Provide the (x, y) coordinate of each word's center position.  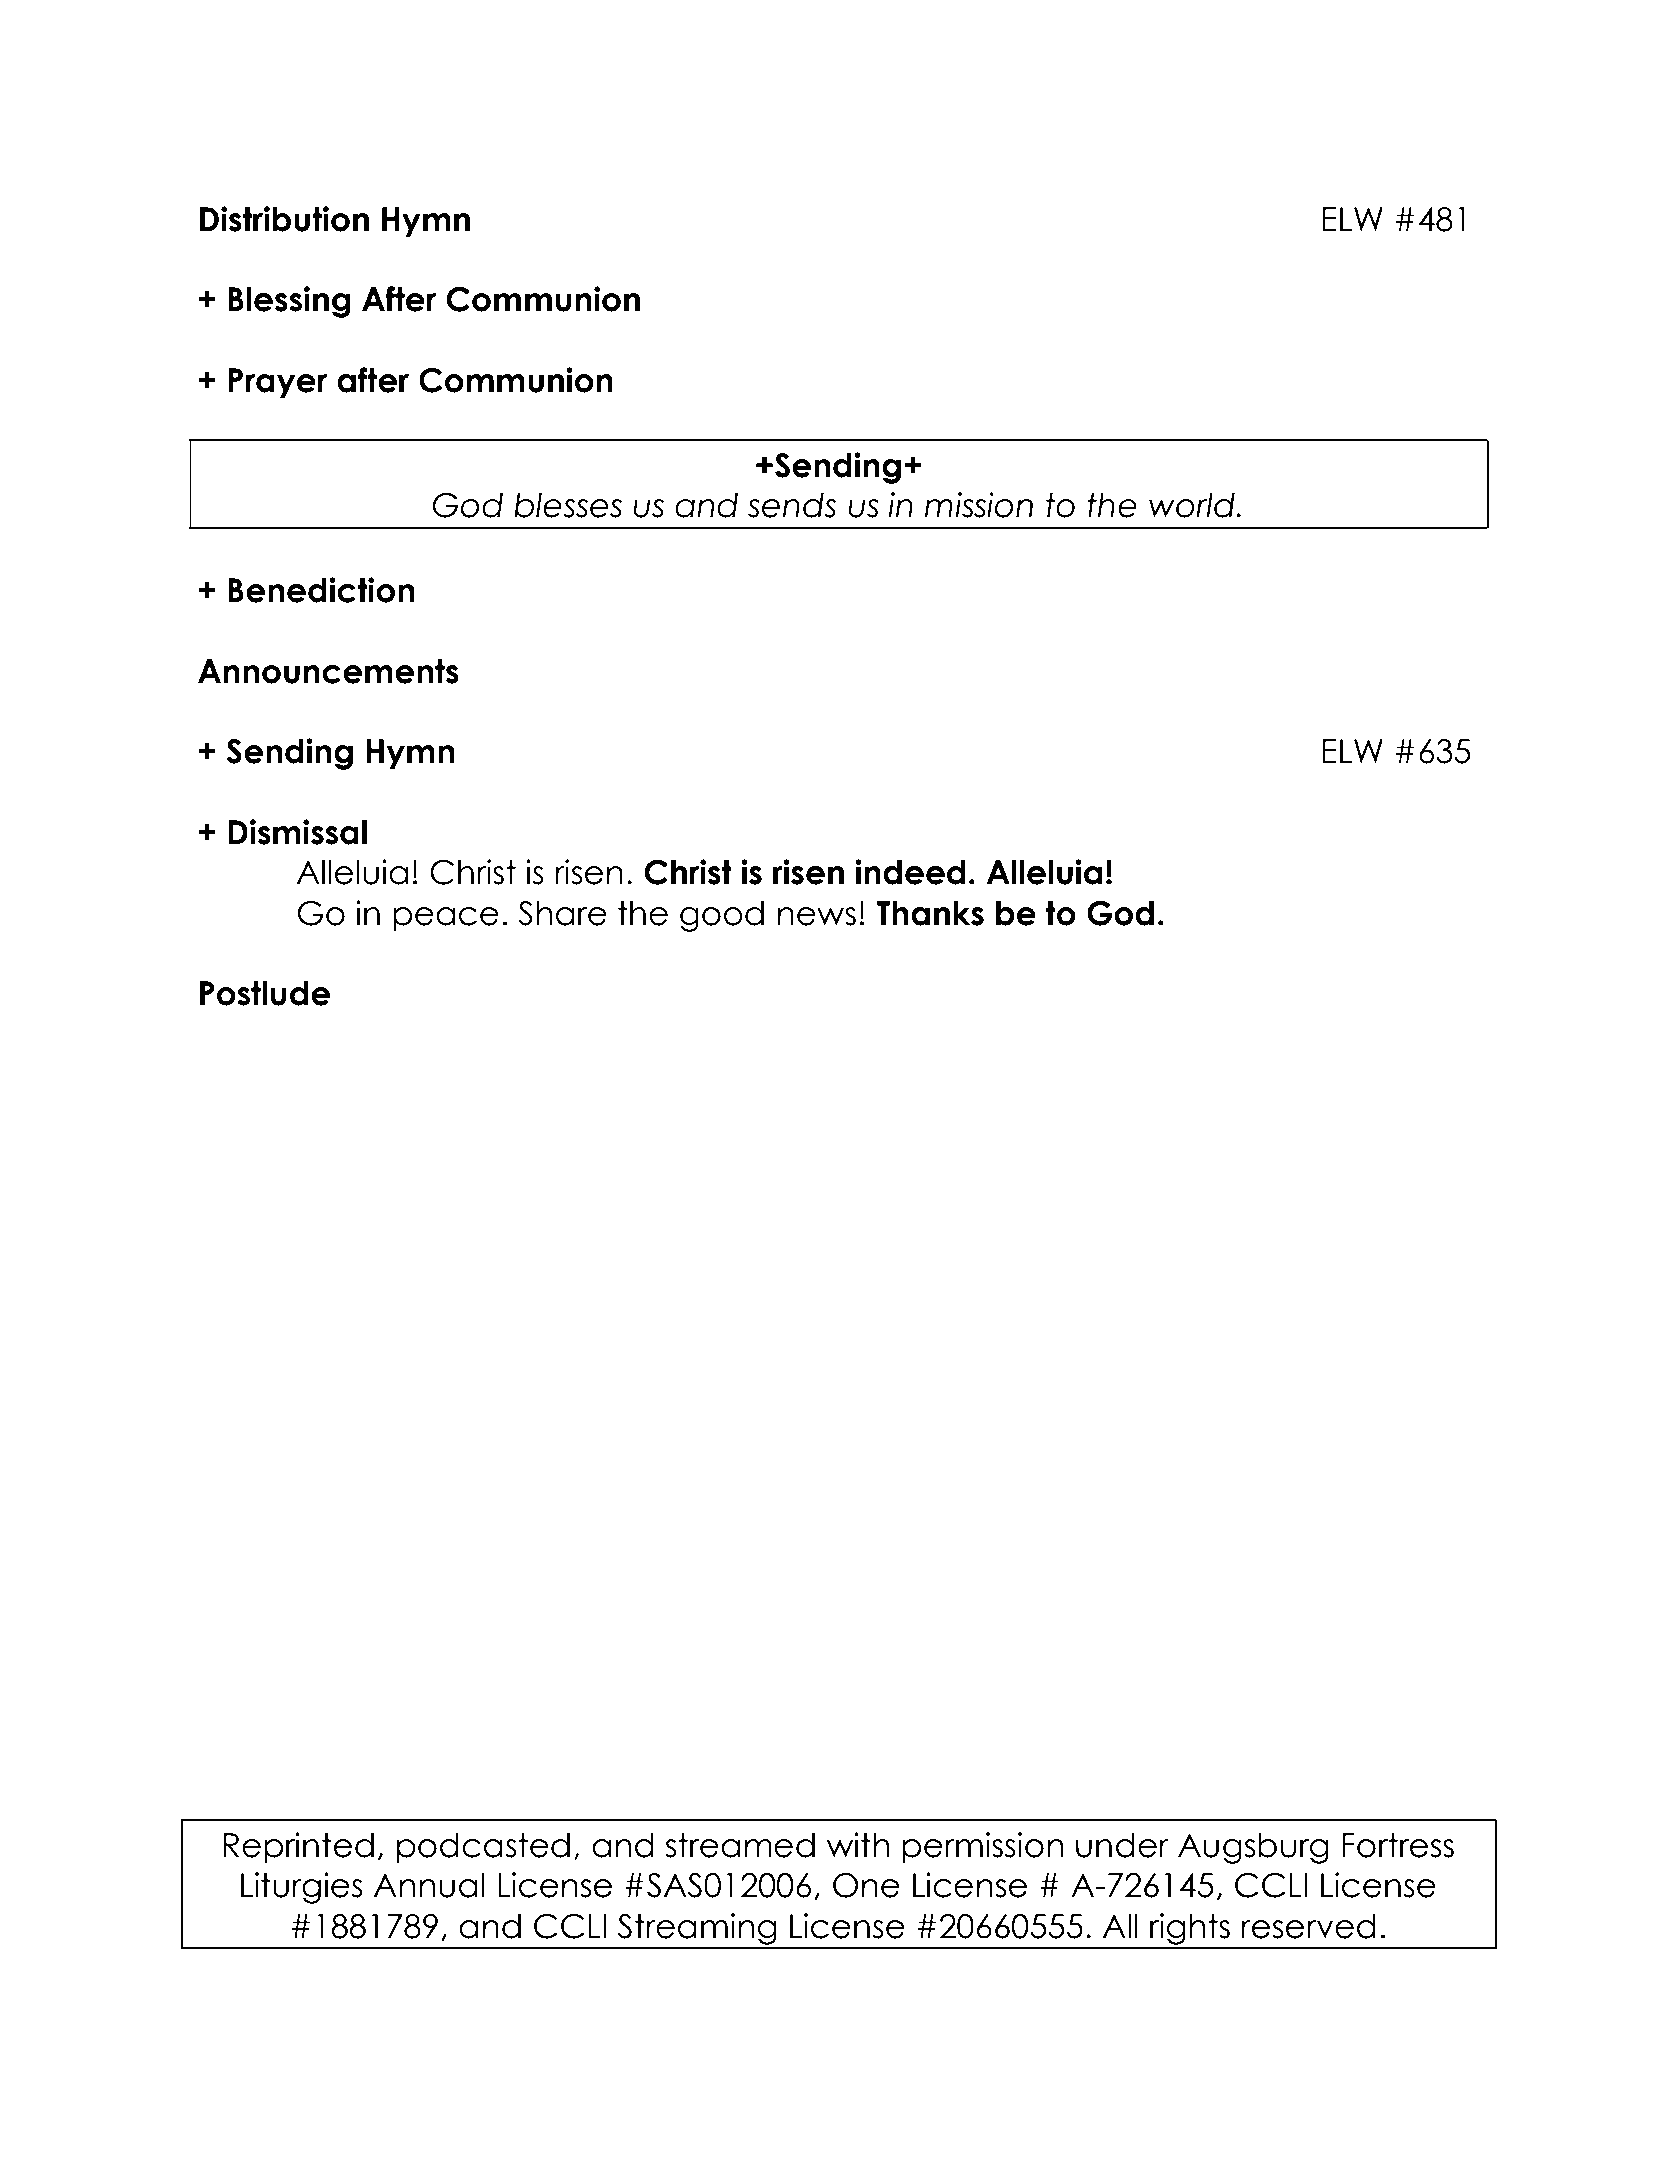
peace (446, 919)
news (817, 916)
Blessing (289, 302)
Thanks (930, 913)
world (1193, 505)
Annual (429, 1885)
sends (792, 505)
